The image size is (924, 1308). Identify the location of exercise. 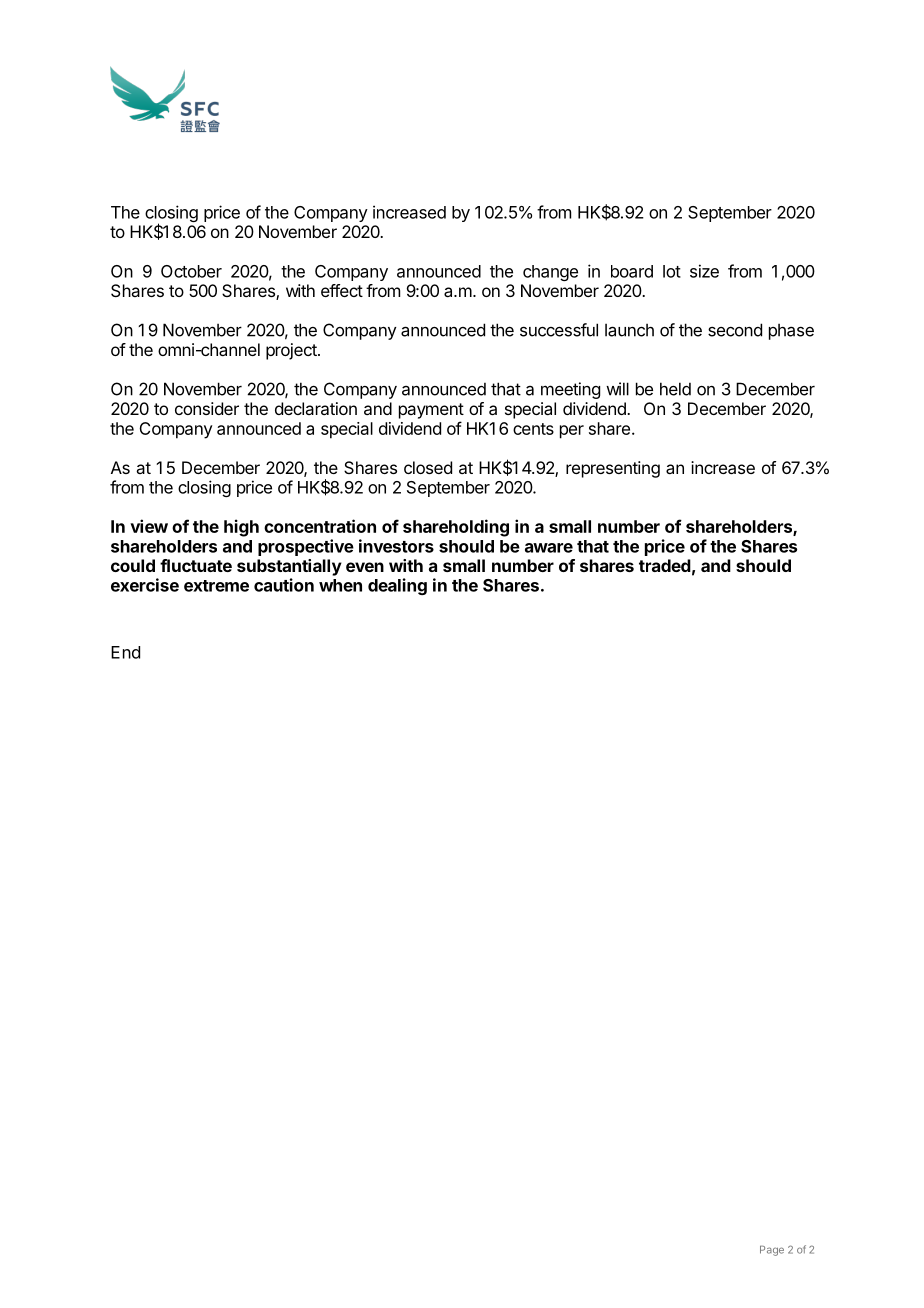
(145, 585).
